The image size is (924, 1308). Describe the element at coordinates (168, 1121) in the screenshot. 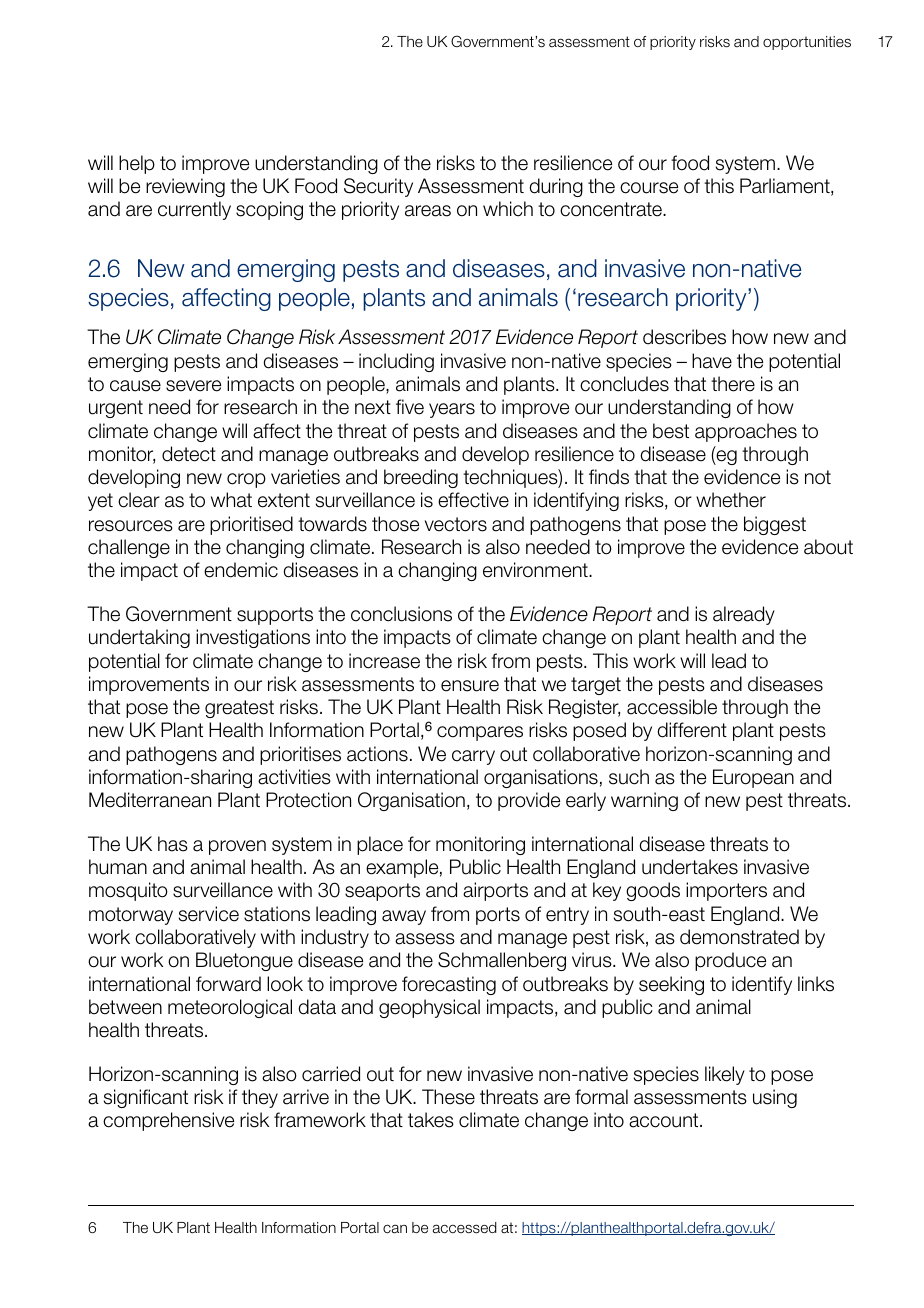

I see `comprehensive` at that location.
